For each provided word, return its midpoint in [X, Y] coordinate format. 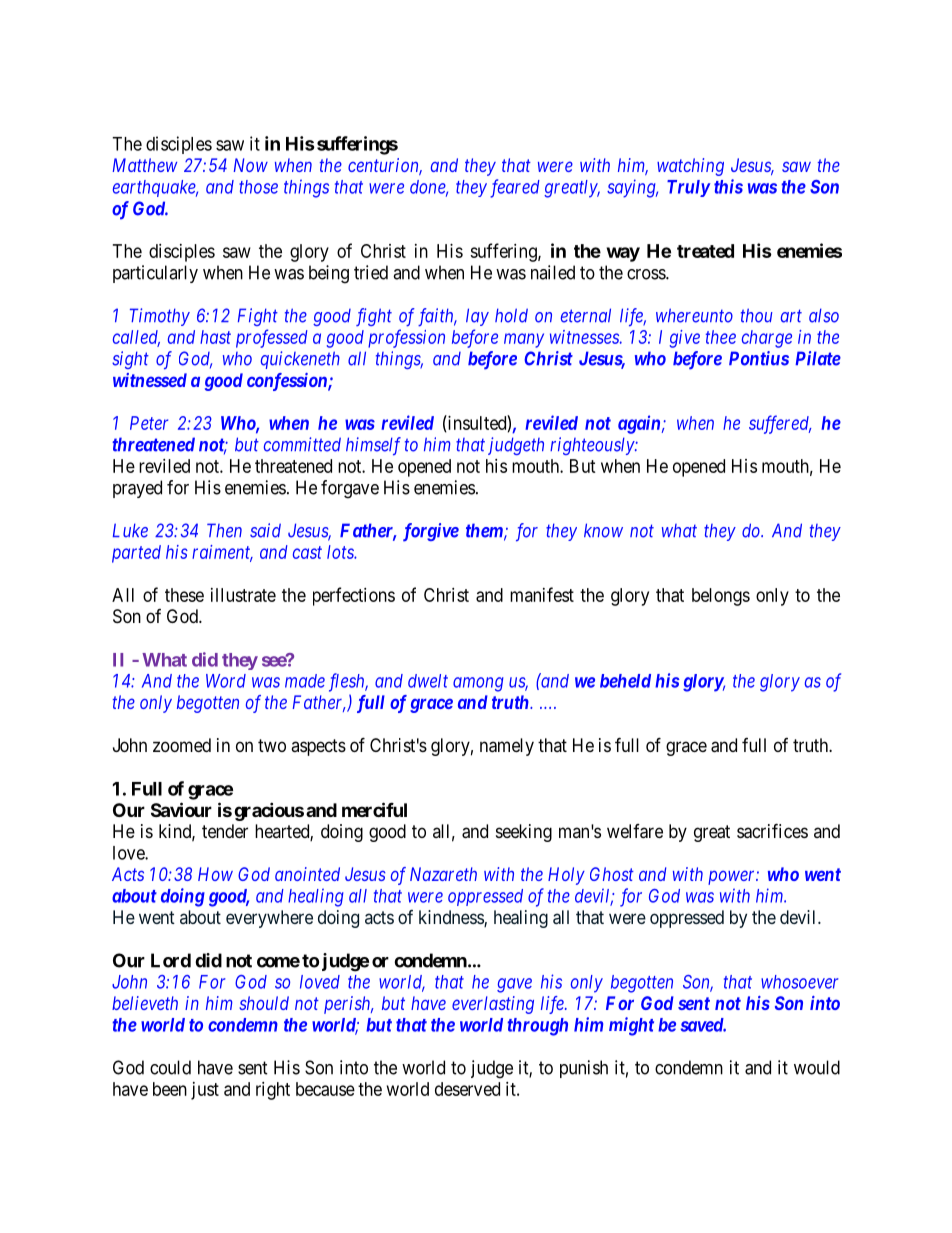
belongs [721, 597]
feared [515, 188]
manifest [542, 594]
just [205, 1091]
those [258, 187]
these [184, 595]
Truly [688, 188]
